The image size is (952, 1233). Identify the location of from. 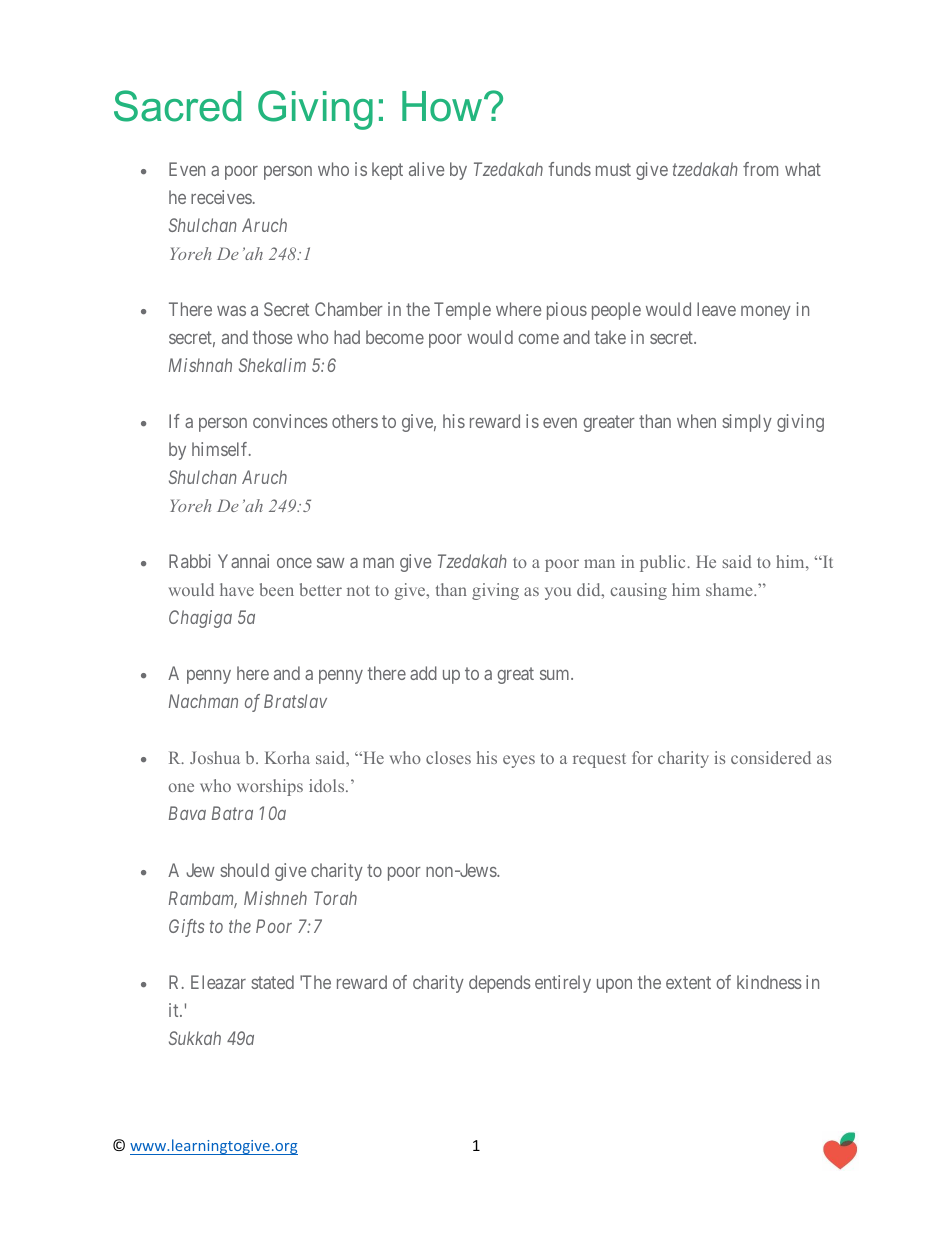
(760, 169).
